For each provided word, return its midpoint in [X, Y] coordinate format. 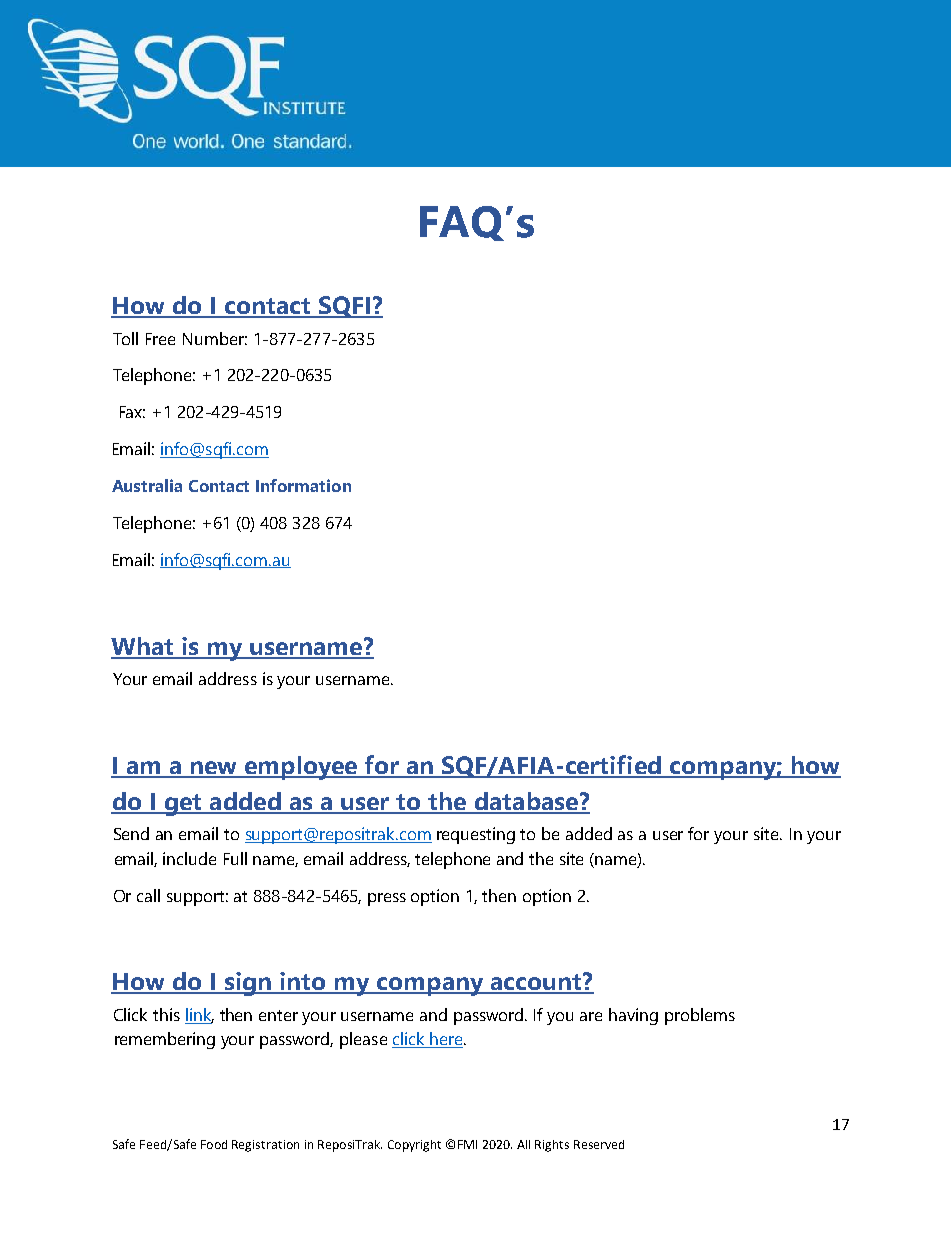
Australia [147, 485]
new [214, 769]
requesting [476, 835]
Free [160, 339]
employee [301, 768]
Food [214, 1144]
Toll [125, 338]
